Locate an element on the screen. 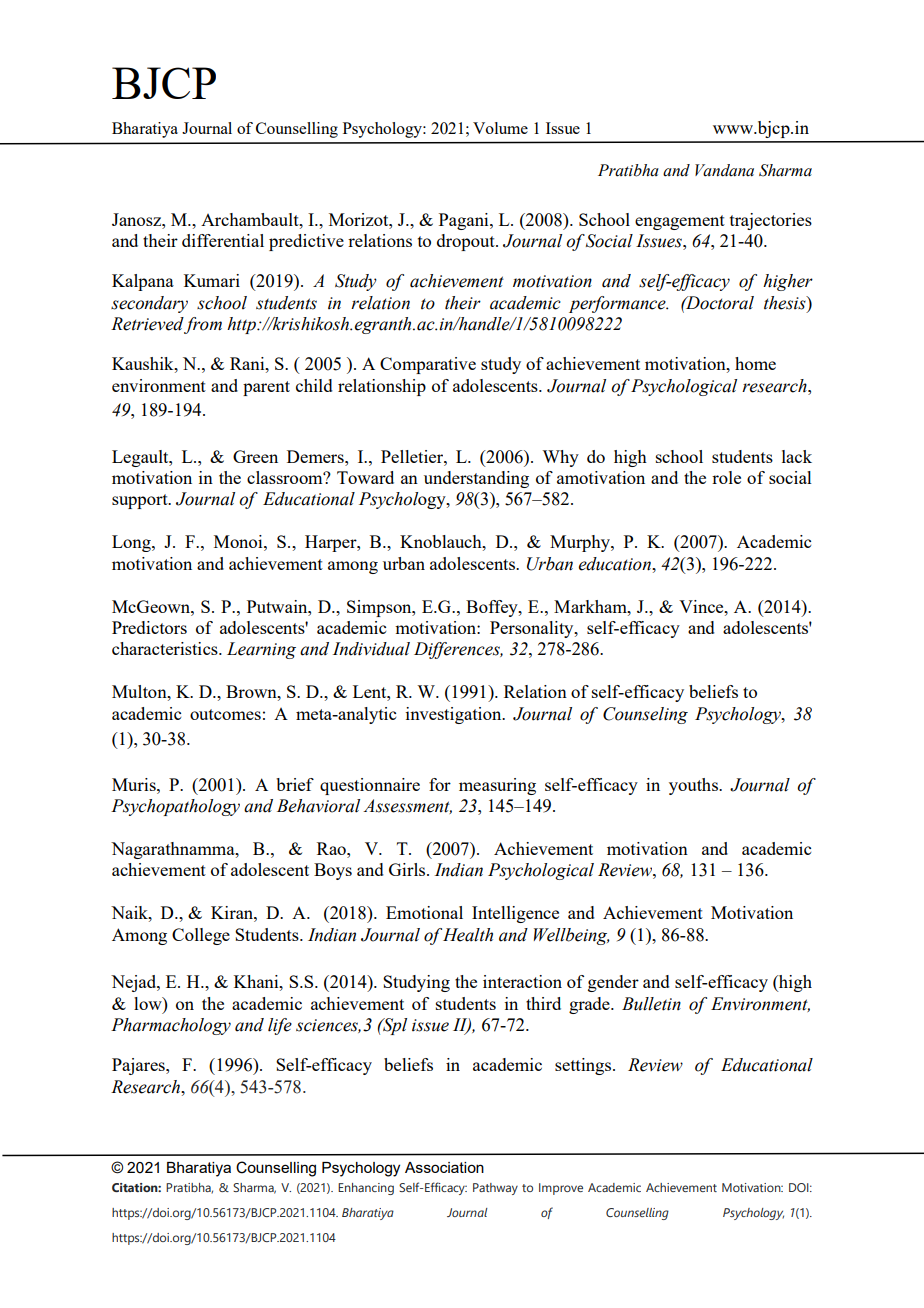  Enhancing is located at coordinates (366, 1189).
